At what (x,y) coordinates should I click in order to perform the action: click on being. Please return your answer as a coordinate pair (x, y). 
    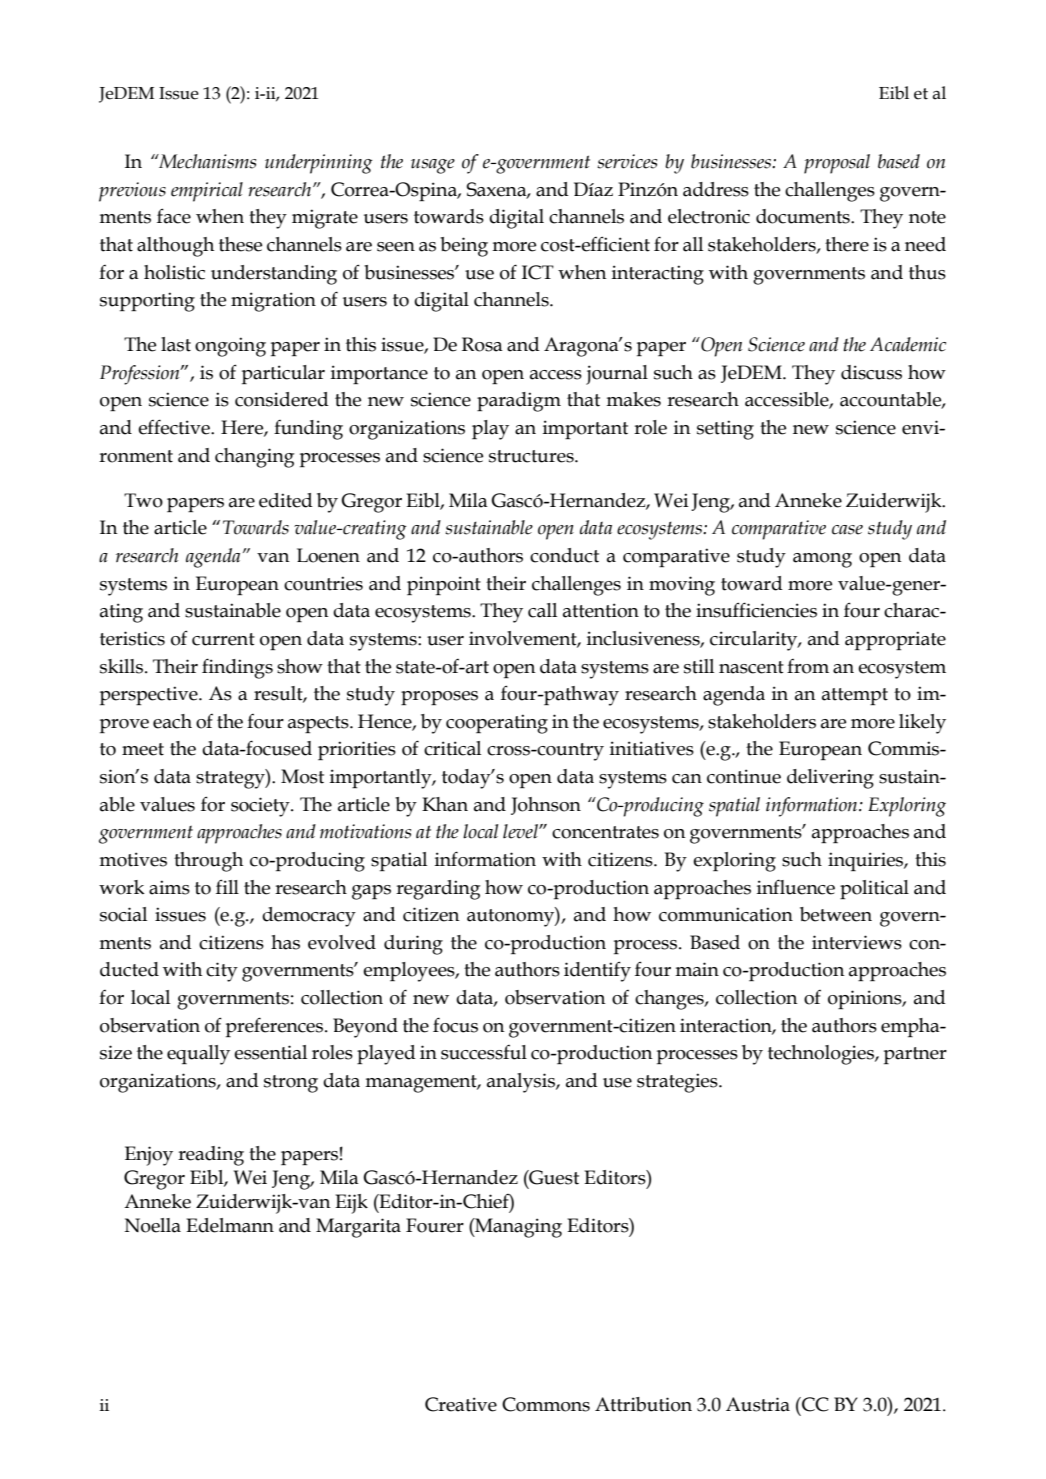
    Looking at the image, I should click on (464, 247).
